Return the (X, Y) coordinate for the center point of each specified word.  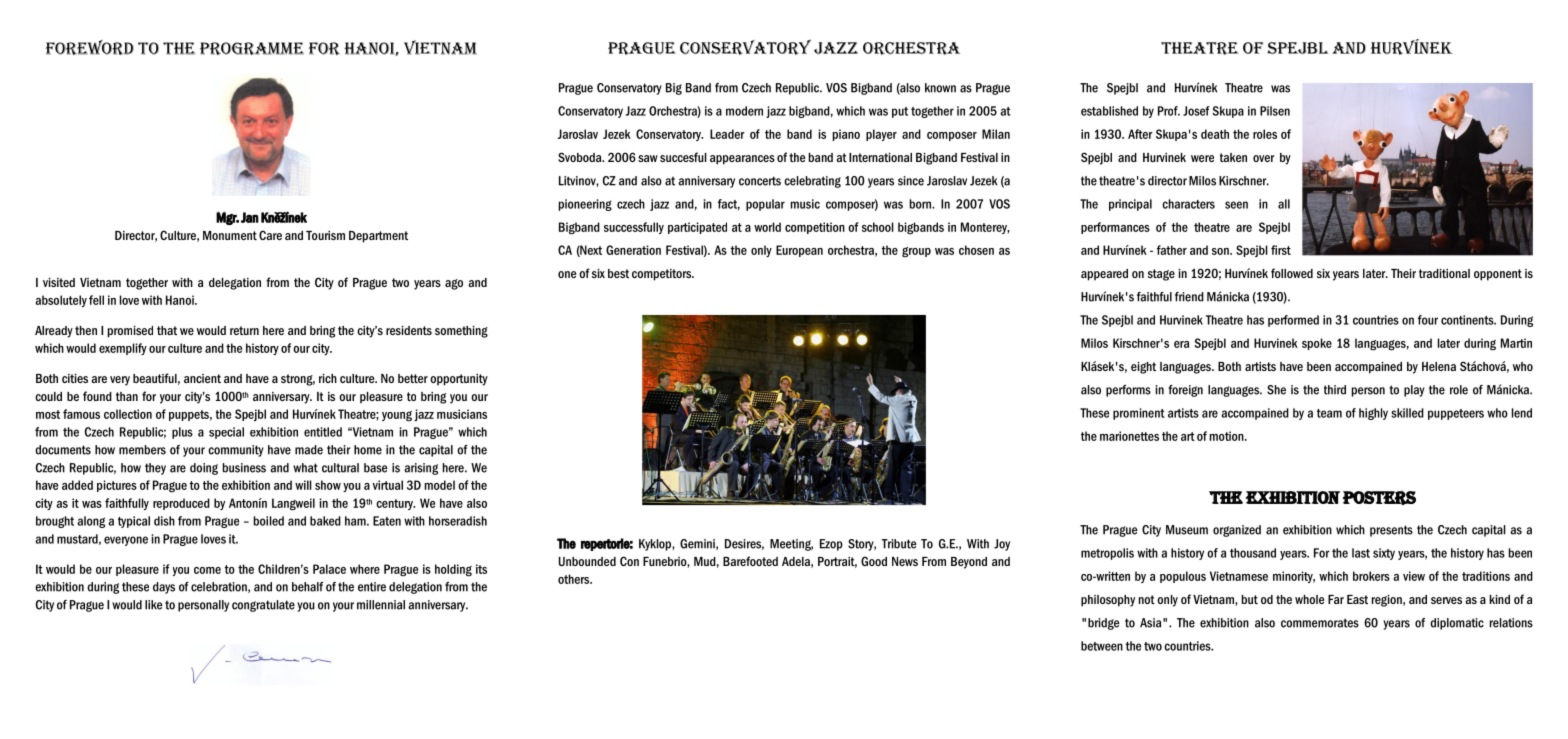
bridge (1104, 624)
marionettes (1129, 436)
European (799, 251)
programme (252, 48)
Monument (230, 235)
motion (1228, 436)
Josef (1196, 111)
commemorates (1320, 623)
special (226, 433)
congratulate (263, 606)
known (940, 88)
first (1281, 250)
